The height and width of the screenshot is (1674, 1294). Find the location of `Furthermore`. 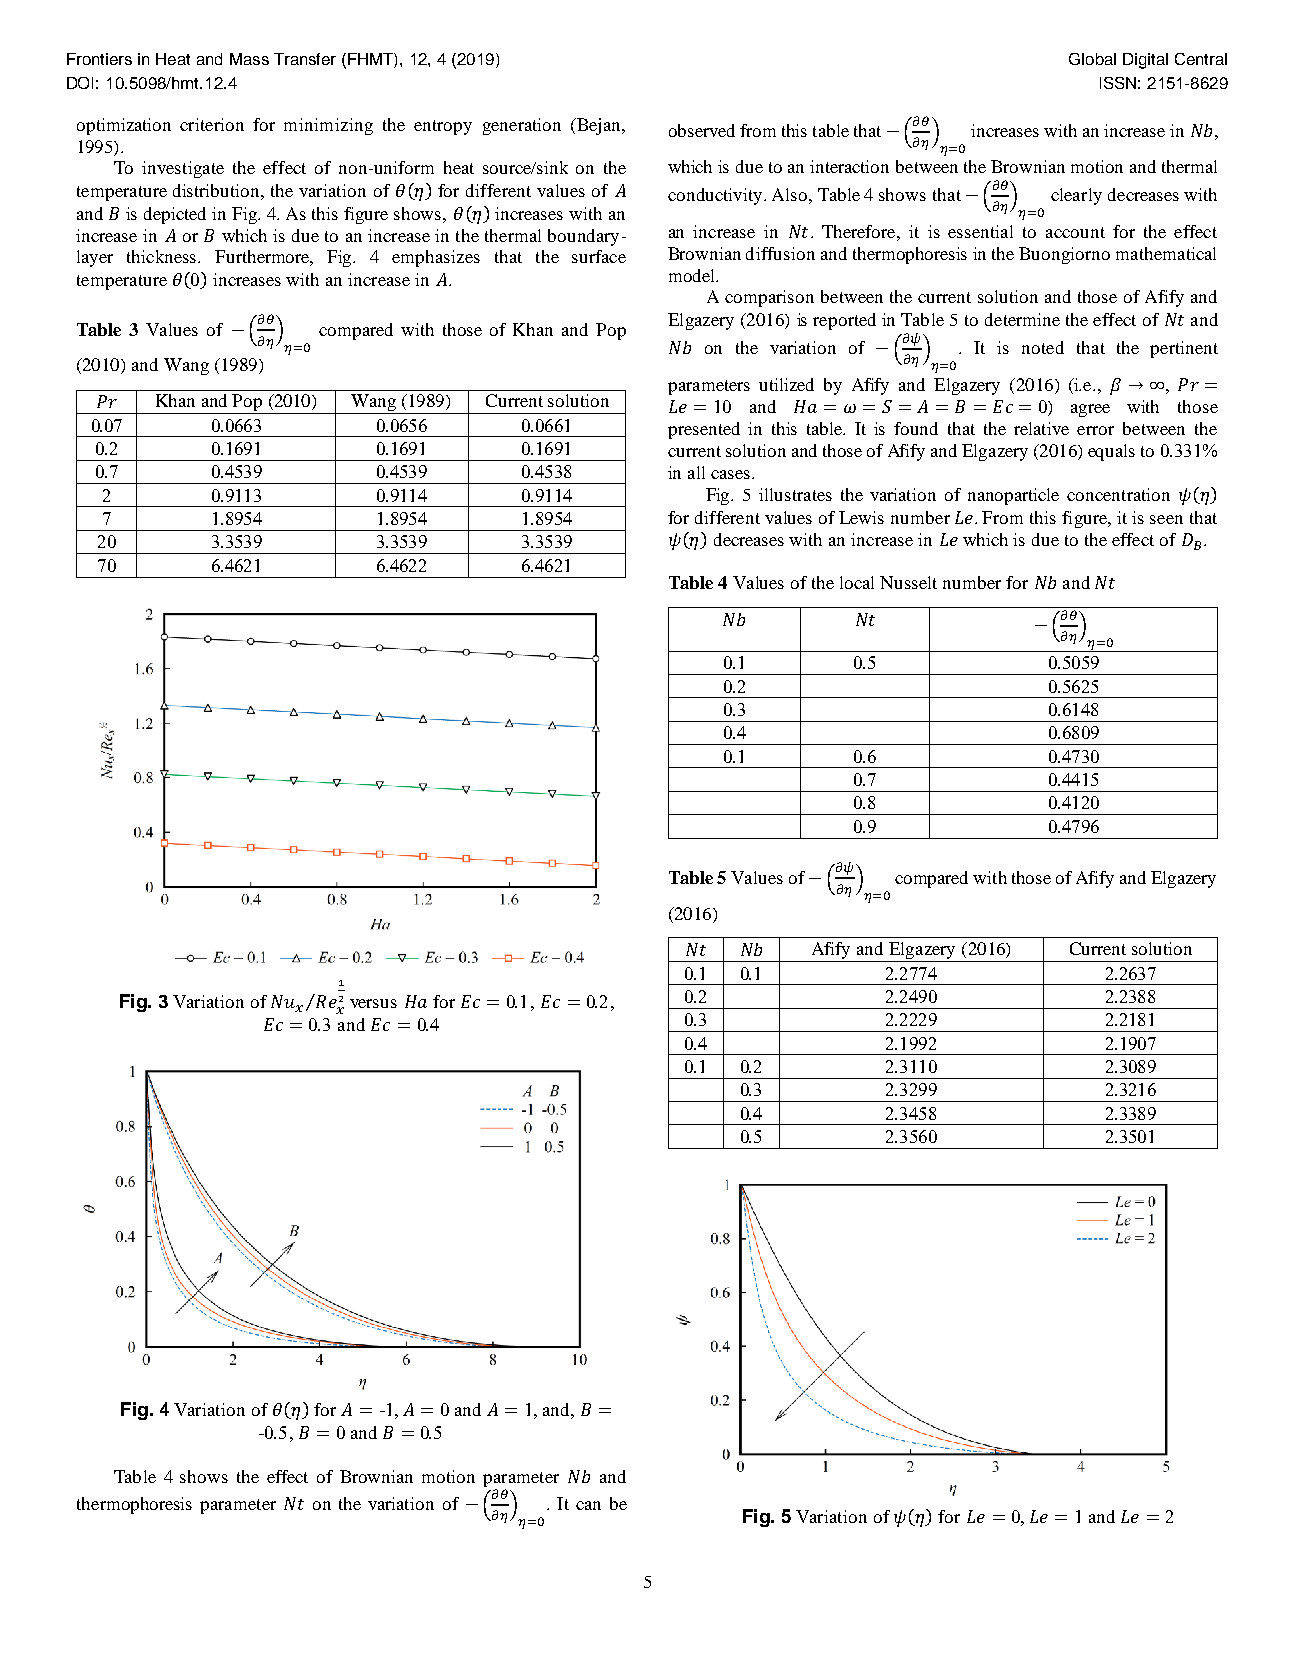

Furthermore is located at coordinates (264, 258).
